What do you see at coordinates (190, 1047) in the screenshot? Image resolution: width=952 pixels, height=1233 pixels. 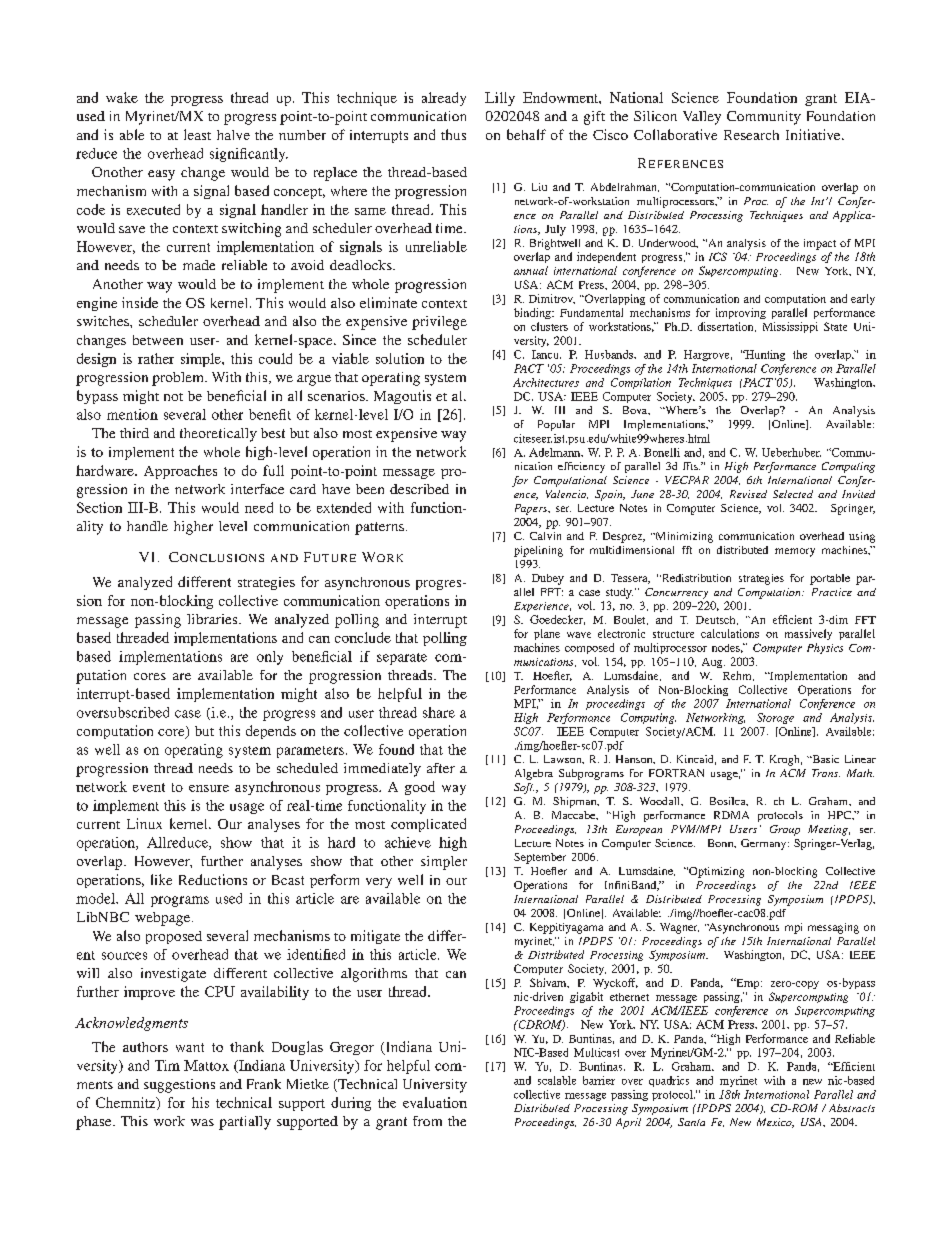 I see `want` at bounding box center [190, 1047].
